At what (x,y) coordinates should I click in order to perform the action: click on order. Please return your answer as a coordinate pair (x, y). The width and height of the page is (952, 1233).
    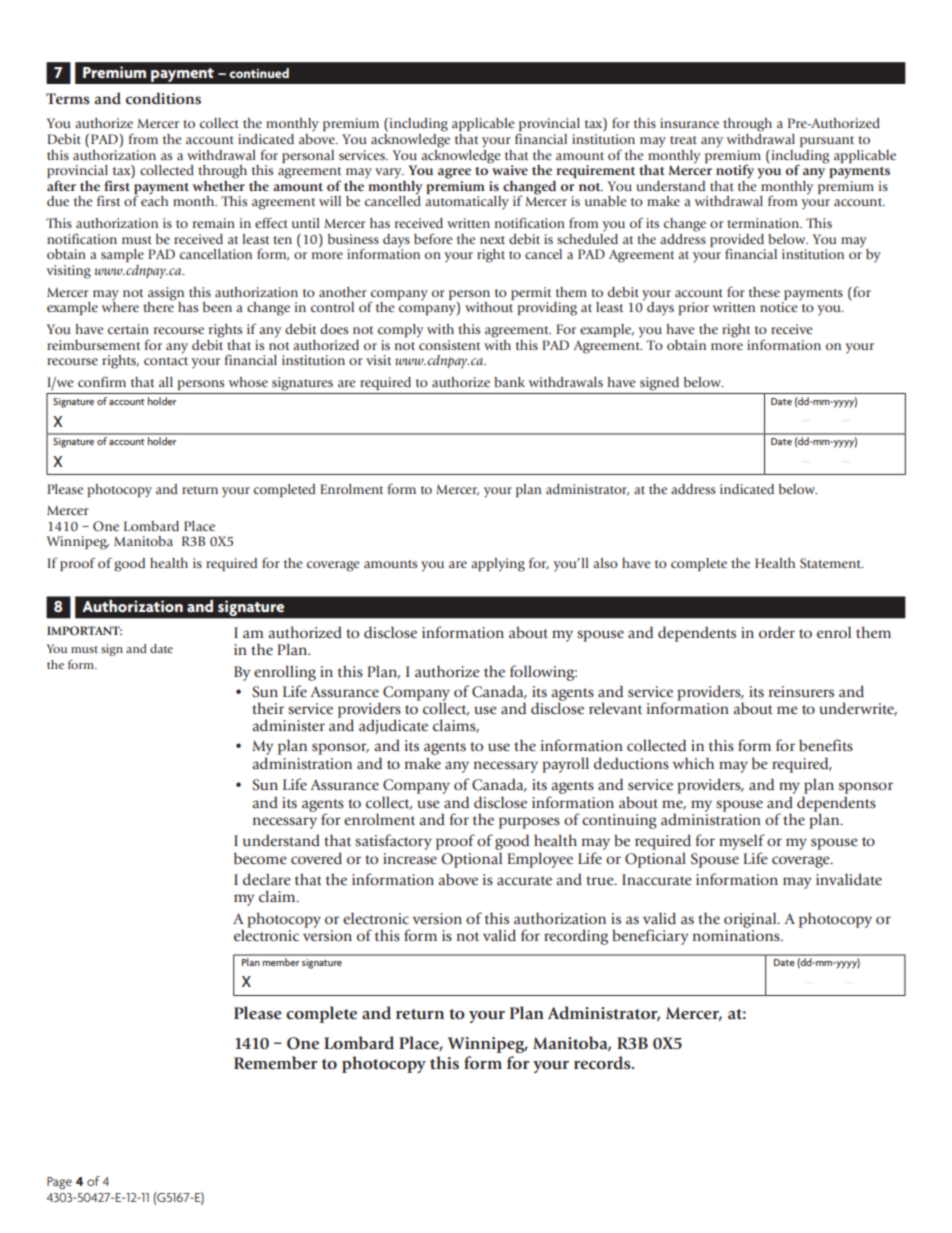
    Looking at the image, I should click on (777, 632).
